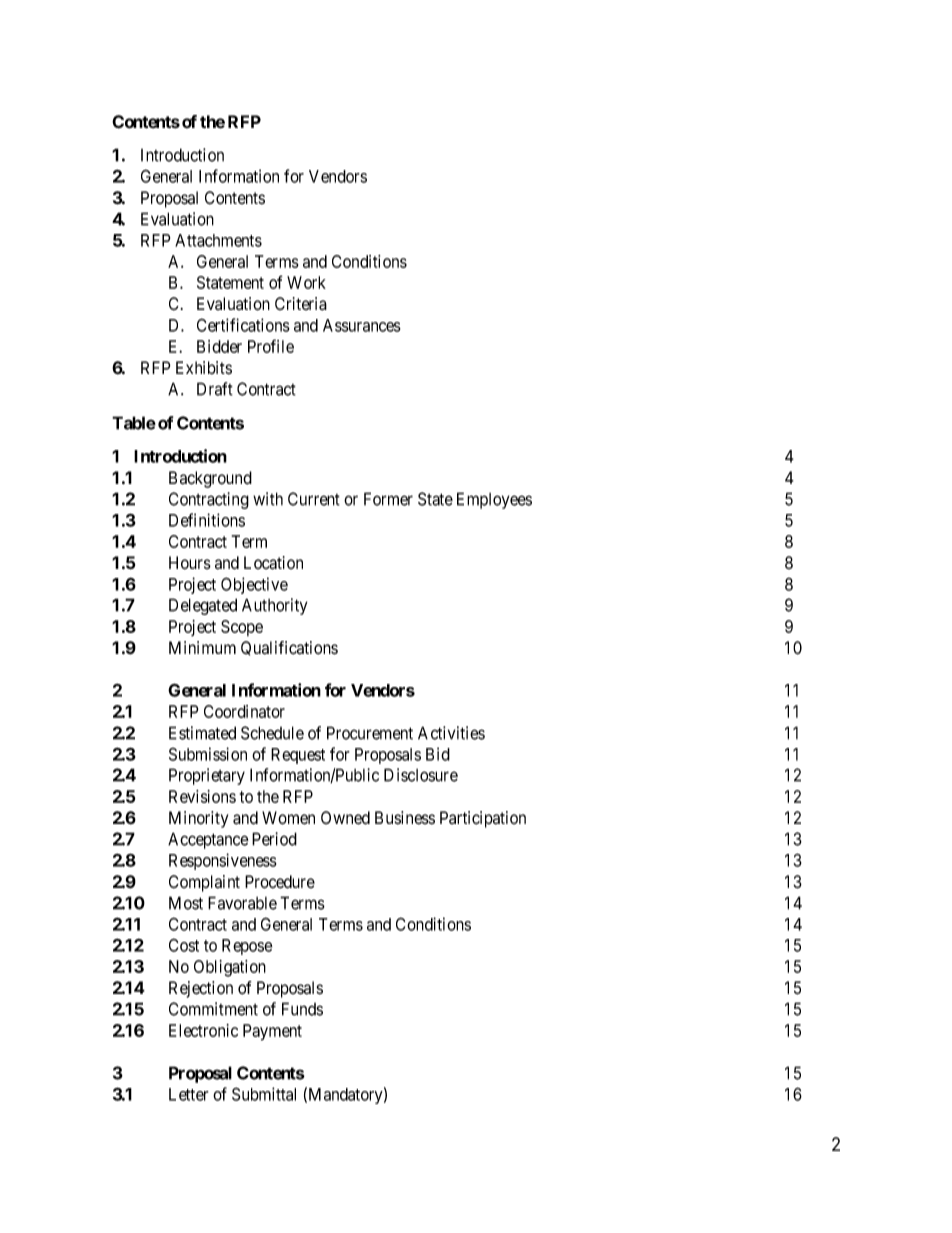 This screenshot has width=952, height=1233. I want to click on Payment, so click(272, 1032).
